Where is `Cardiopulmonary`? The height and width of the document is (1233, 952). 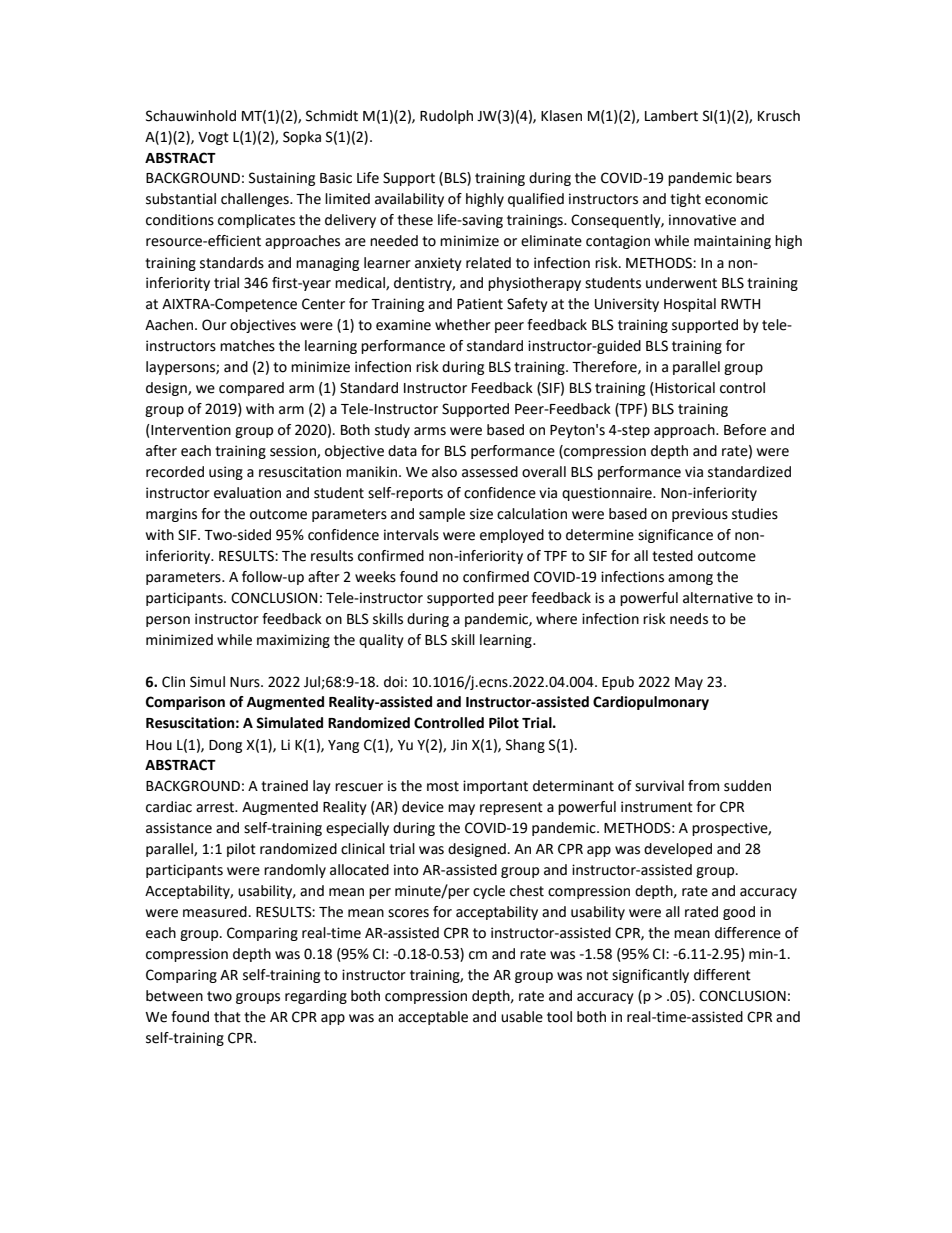 Cardiopulmonary is located at coordinates (651, 703).
